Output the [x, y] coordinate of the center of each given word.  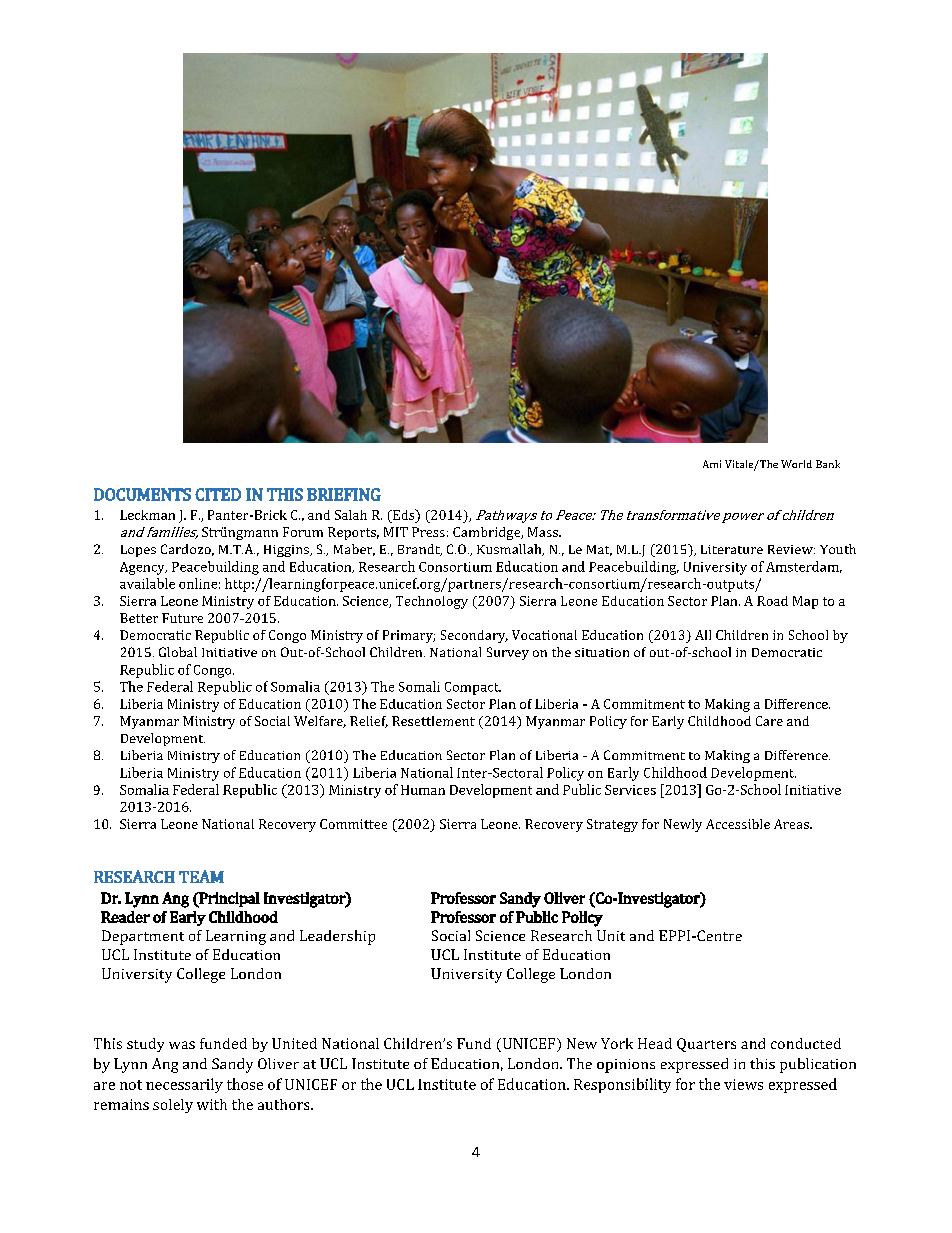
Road [772, 601]
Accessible [738, 824]
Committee [353, 824]
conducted [806, 1043]
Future [182, 618]
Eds [404, 514]
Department [143, 937]
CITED [218, 494]
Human [423, 790]
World [796, 464]
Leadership [337, 937]
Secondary [474, 636]
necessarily [184, 1085]
